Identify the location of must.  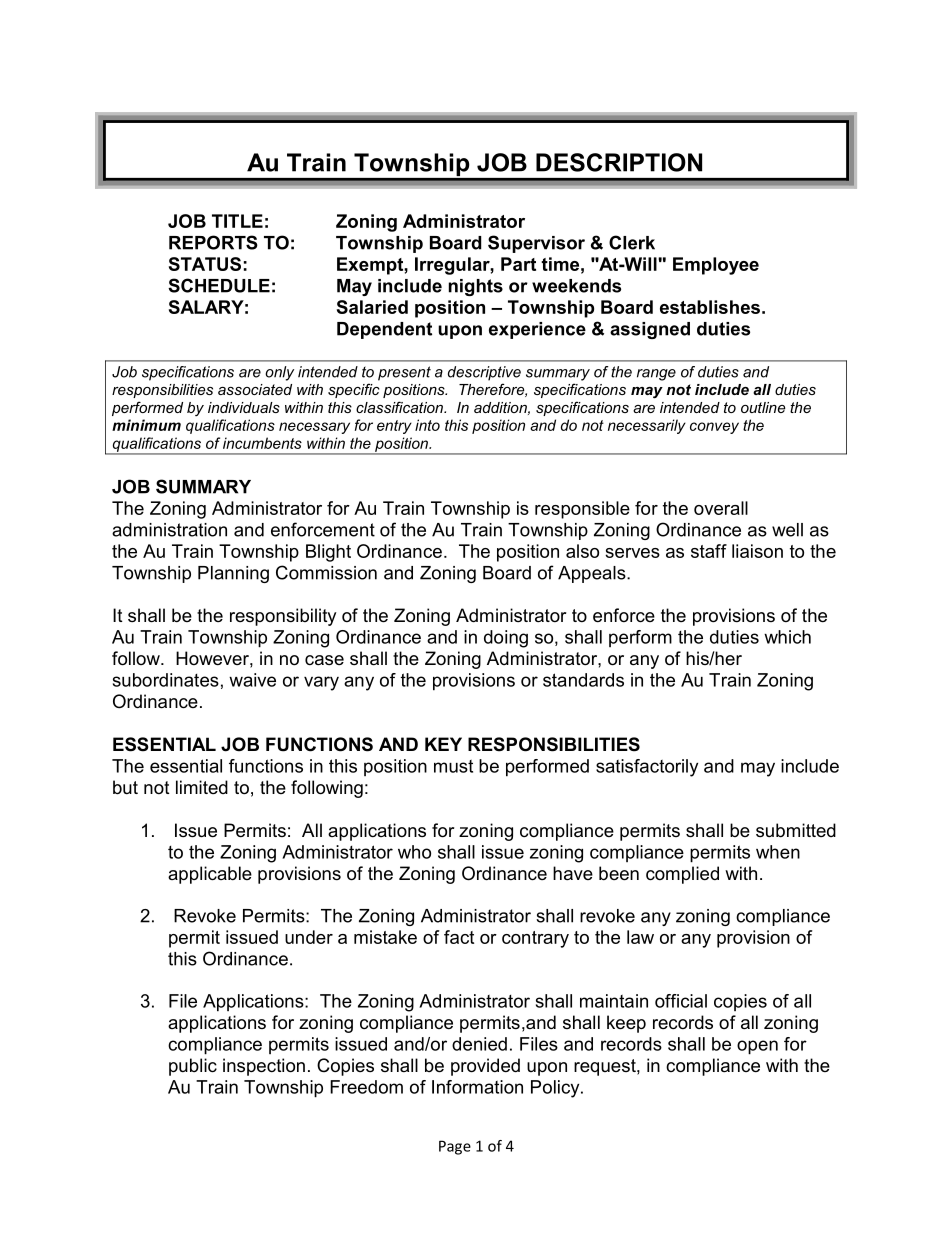
(453, 766).
